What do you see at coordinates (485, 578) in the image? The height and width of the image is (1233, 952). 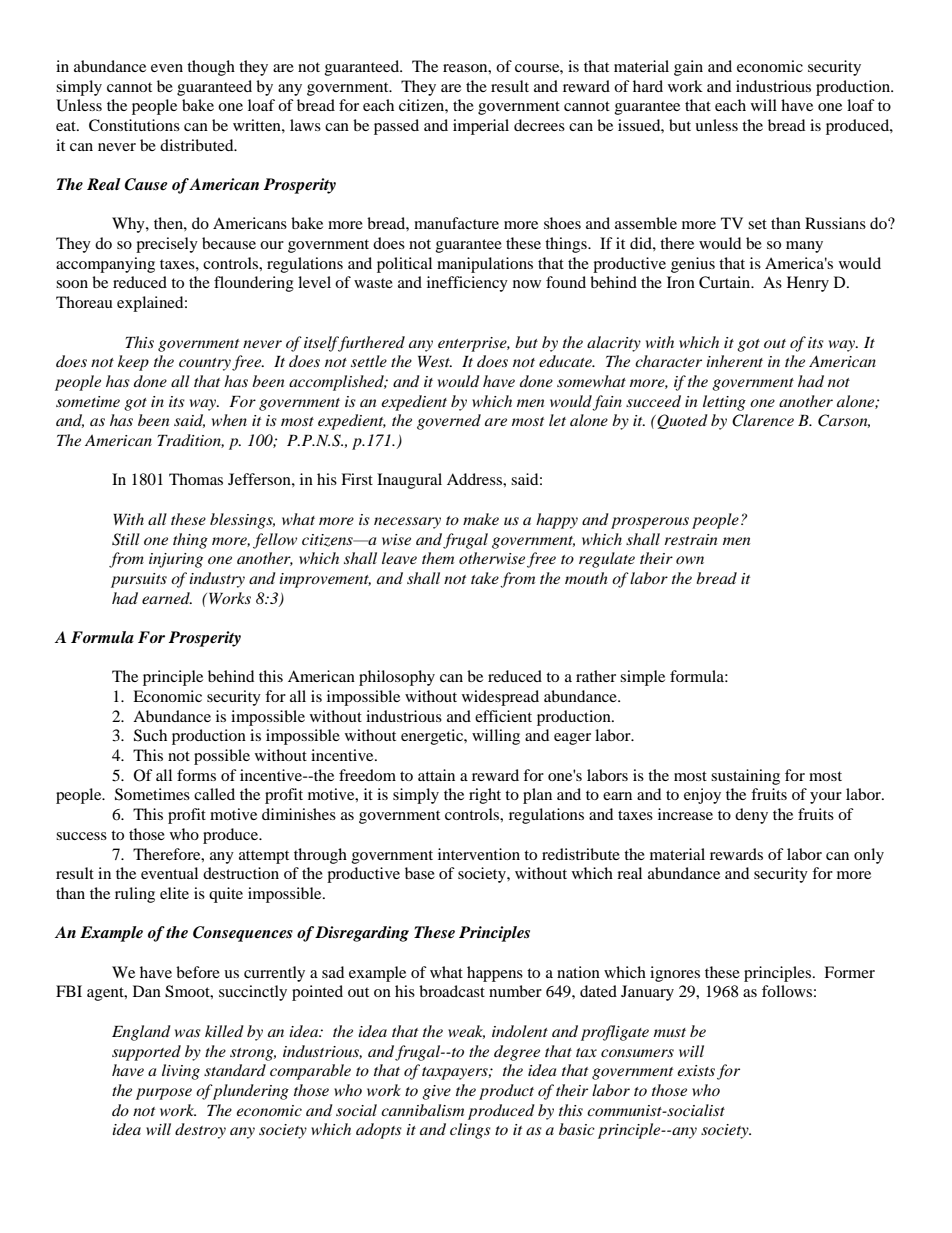 I see `take` at bounding box center [485, 578].
